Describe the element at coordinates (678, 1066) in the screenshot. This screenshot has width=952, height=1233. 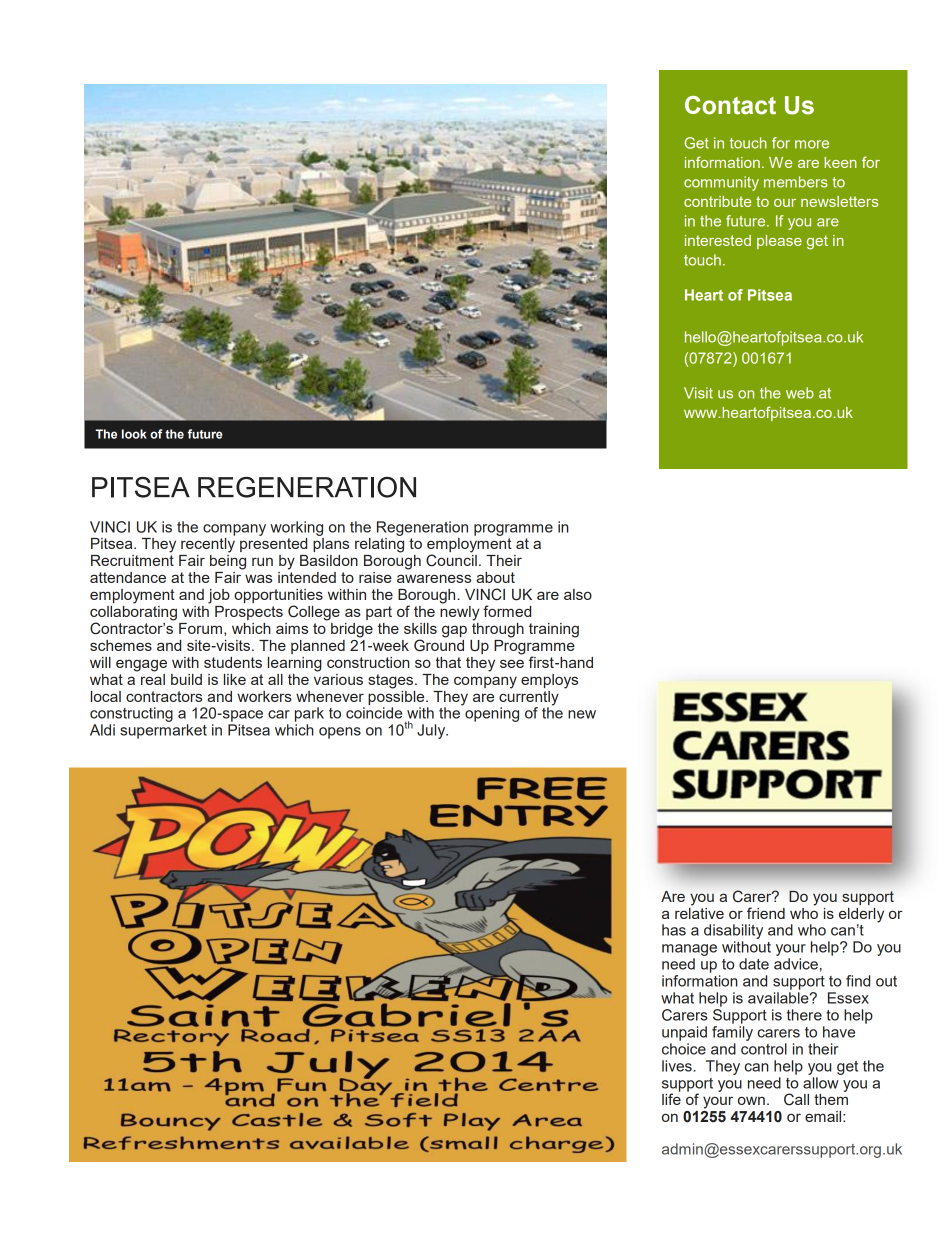
I see `lives` at that location.
